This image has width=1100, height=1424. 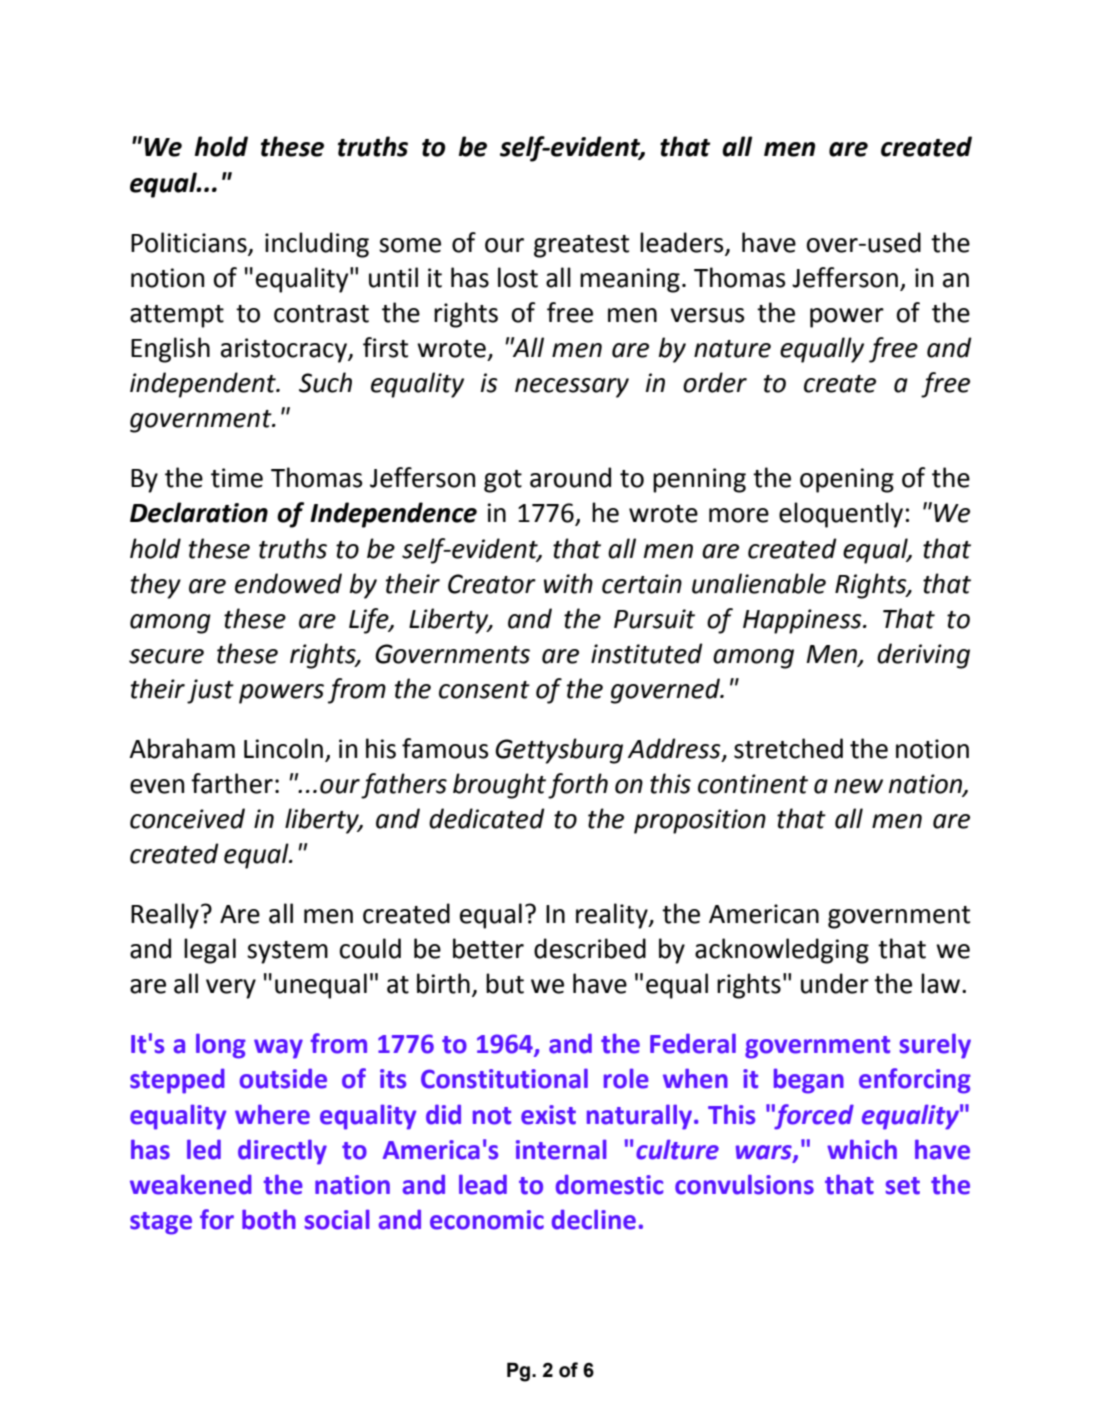 I want to click on Lincoln, so click(x=283, y=748).
